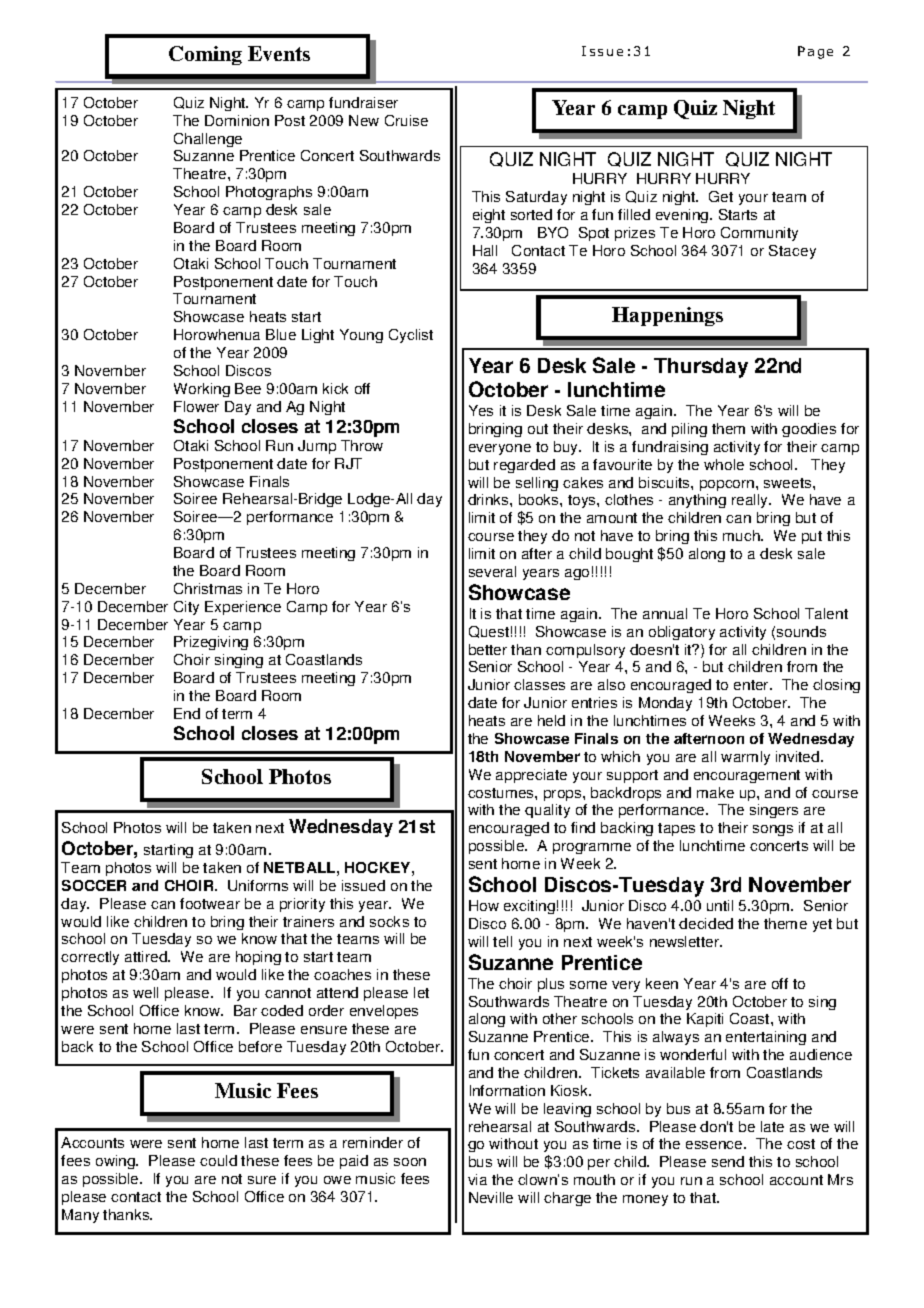  I want to click on songs, so click(773, 830).
